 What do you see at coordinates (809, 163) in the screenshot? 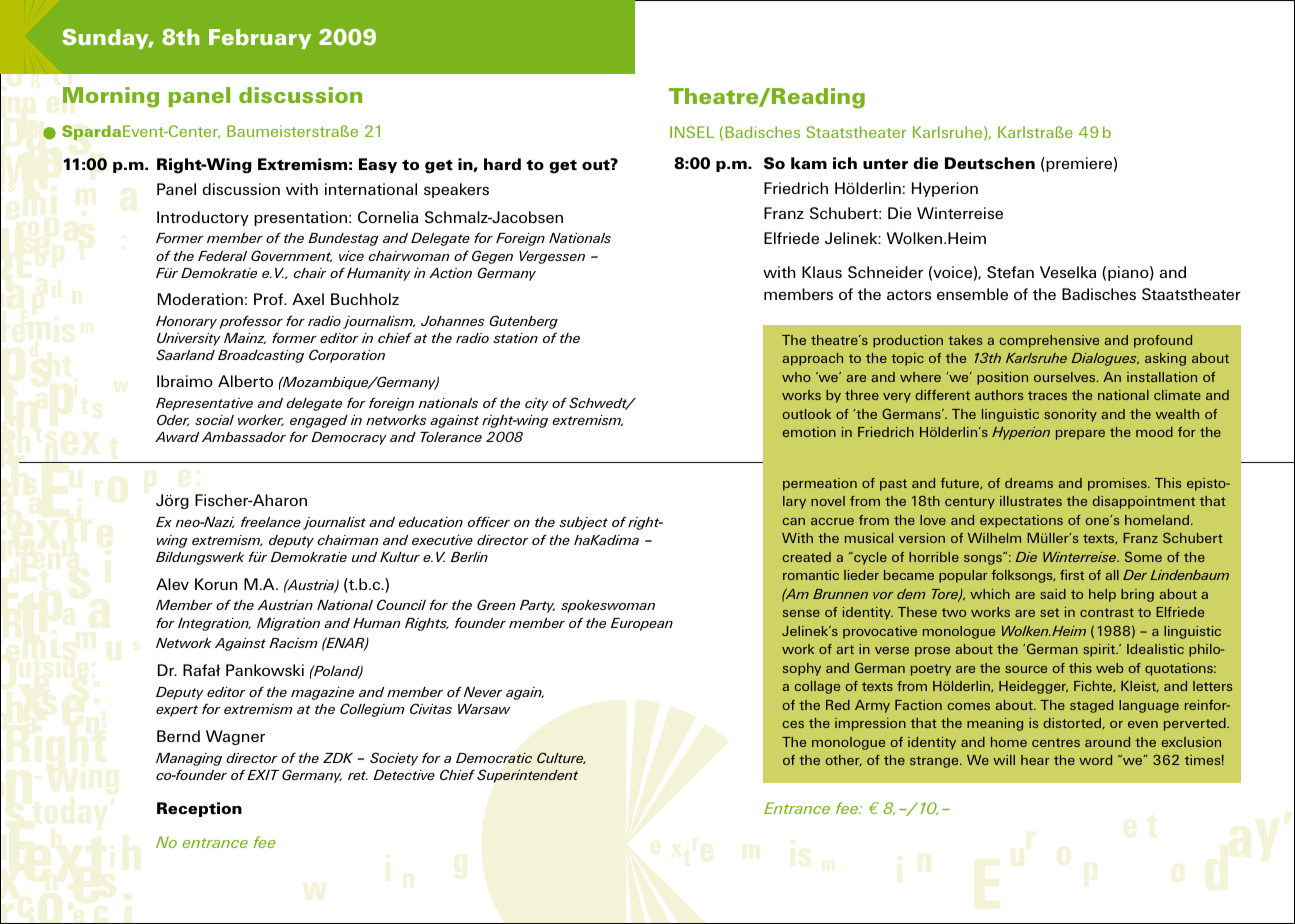
I see `kam` at bounding box center [809, 163].
